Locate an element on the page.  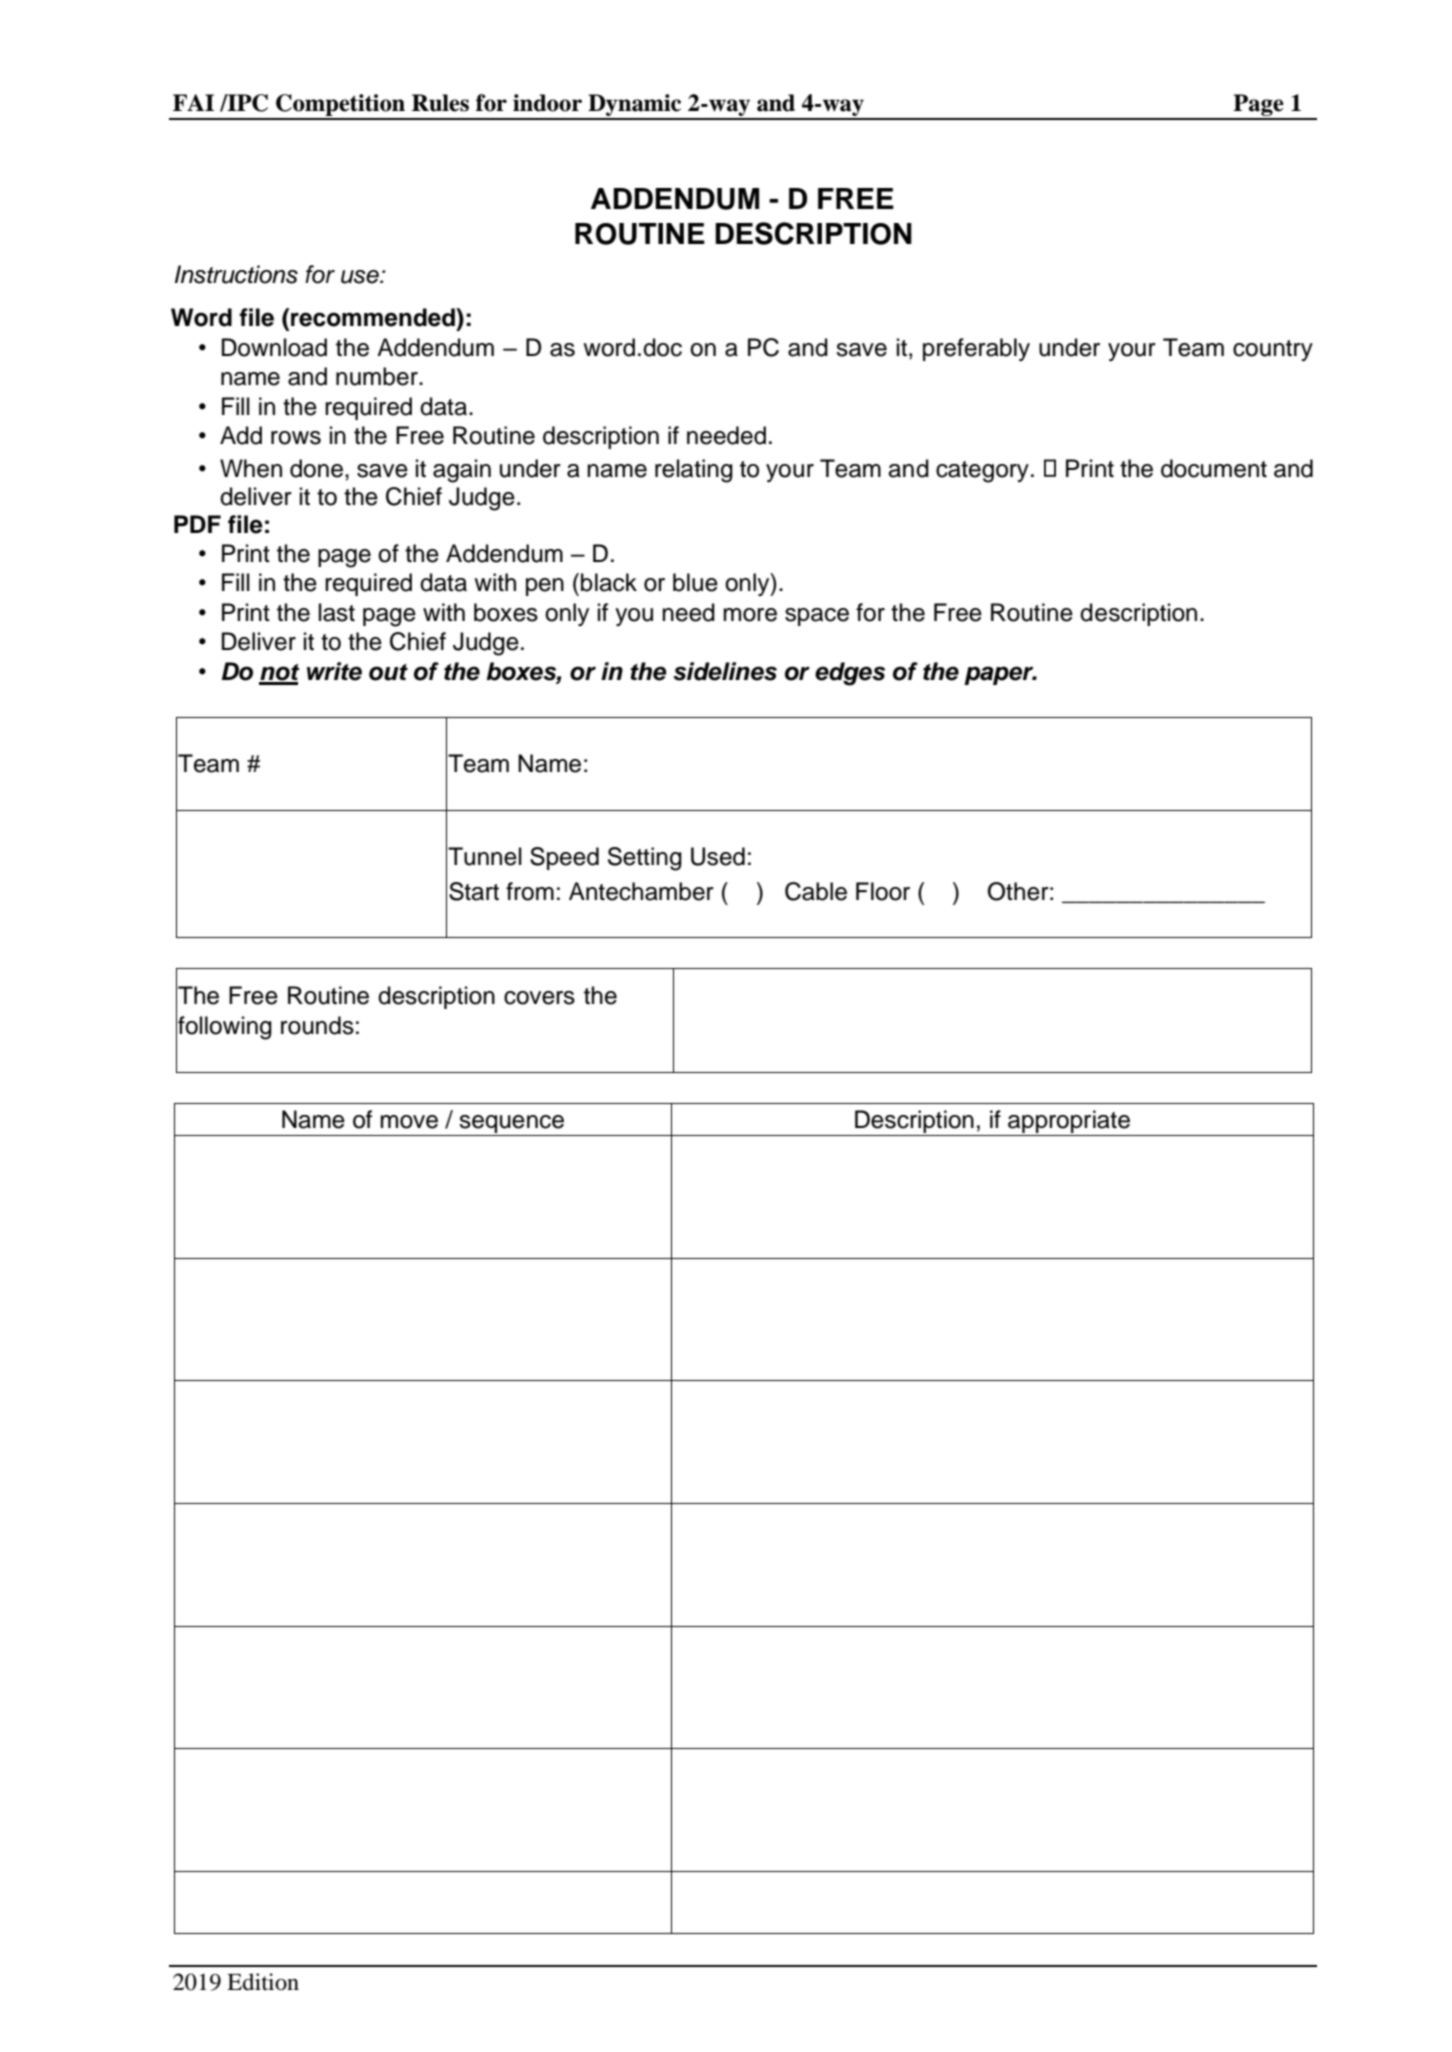
rounds is located at coordinates (317, 1025).
